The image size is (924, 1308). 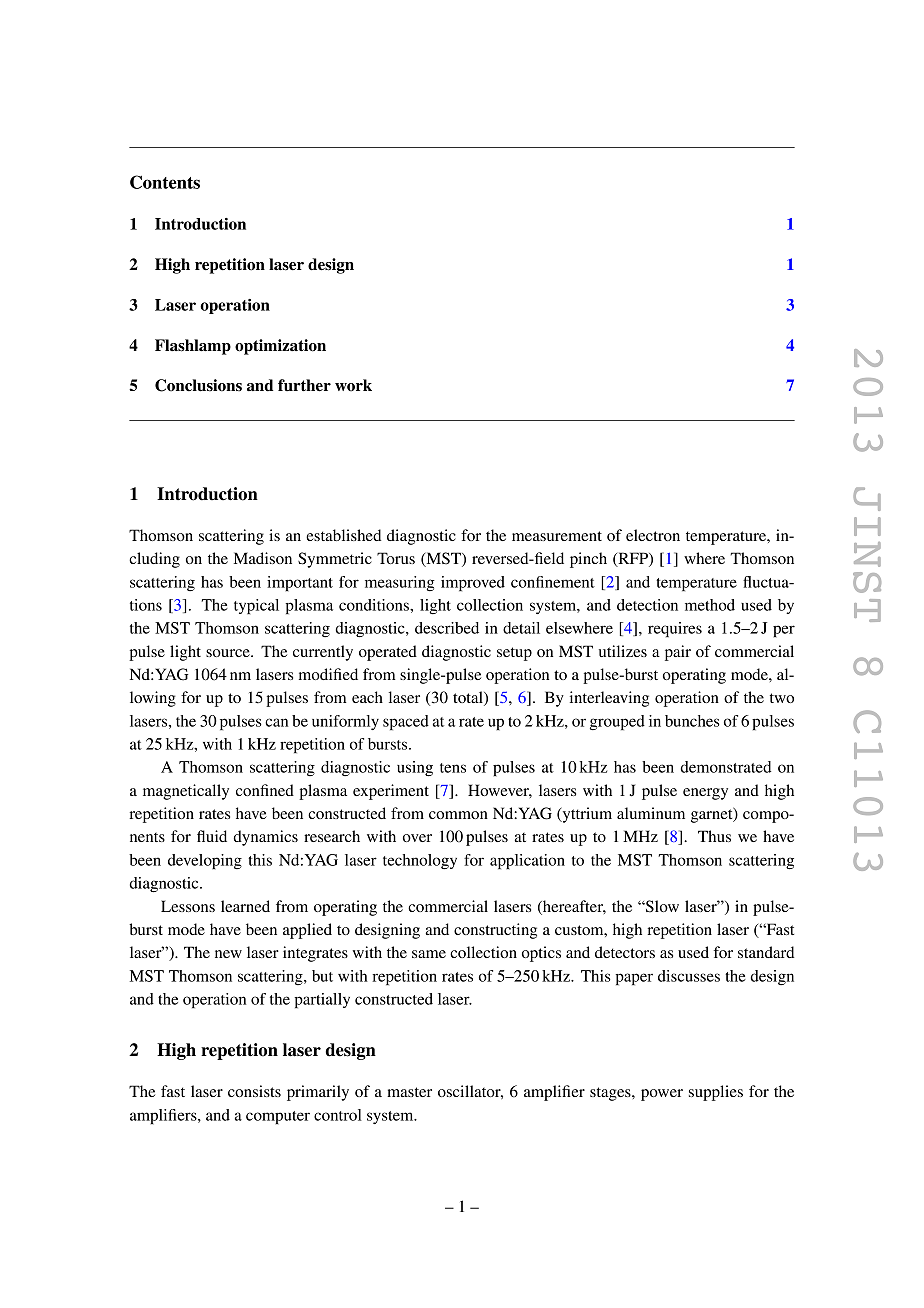 I want to click on Contents, so click(x=165, y=182).
